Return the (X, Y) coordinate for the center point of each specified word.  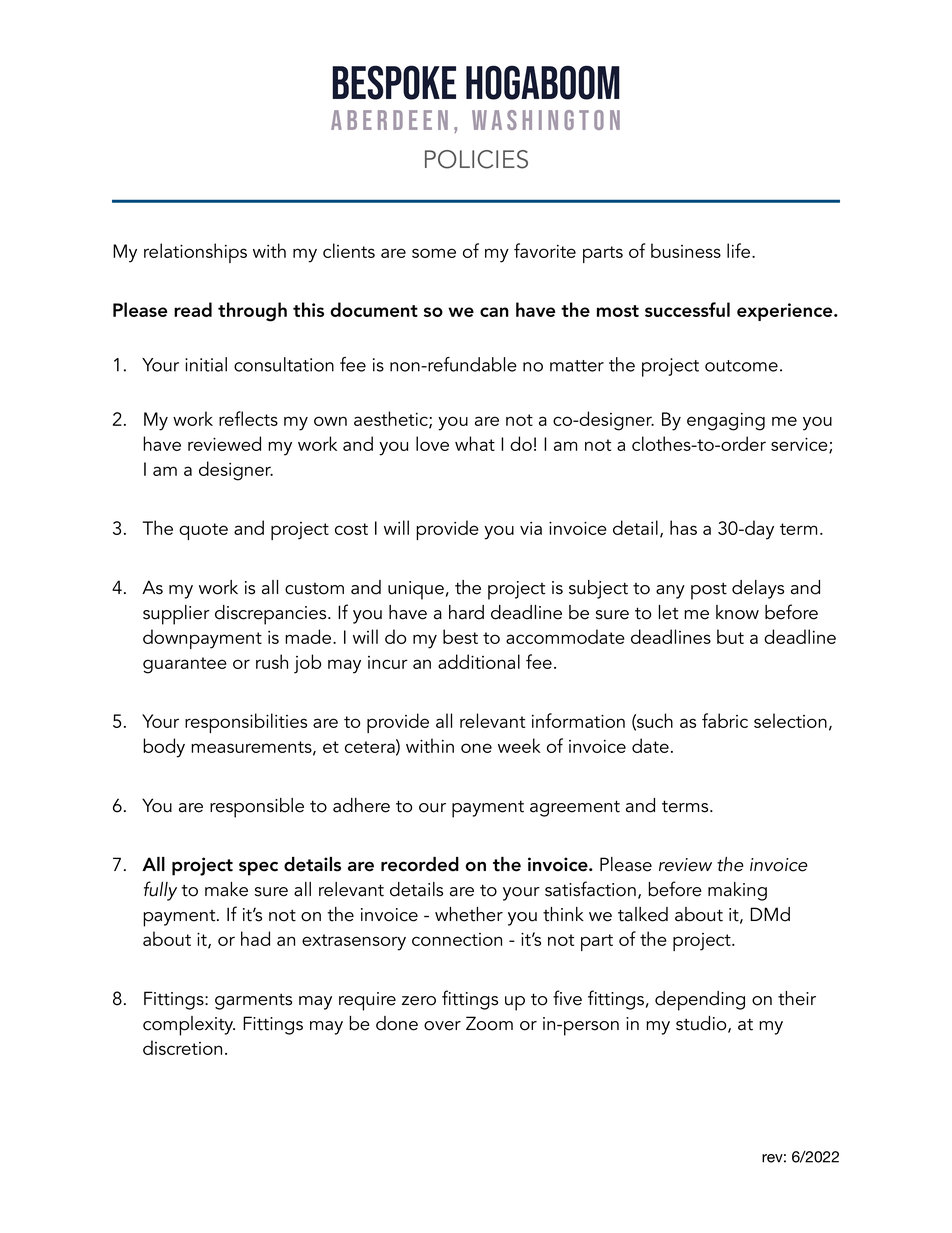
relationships (195, 253)
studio (702, 1024)
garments (253, 1001)
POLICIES (476, 159)
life (740, 250)
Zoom (489, 1023)
